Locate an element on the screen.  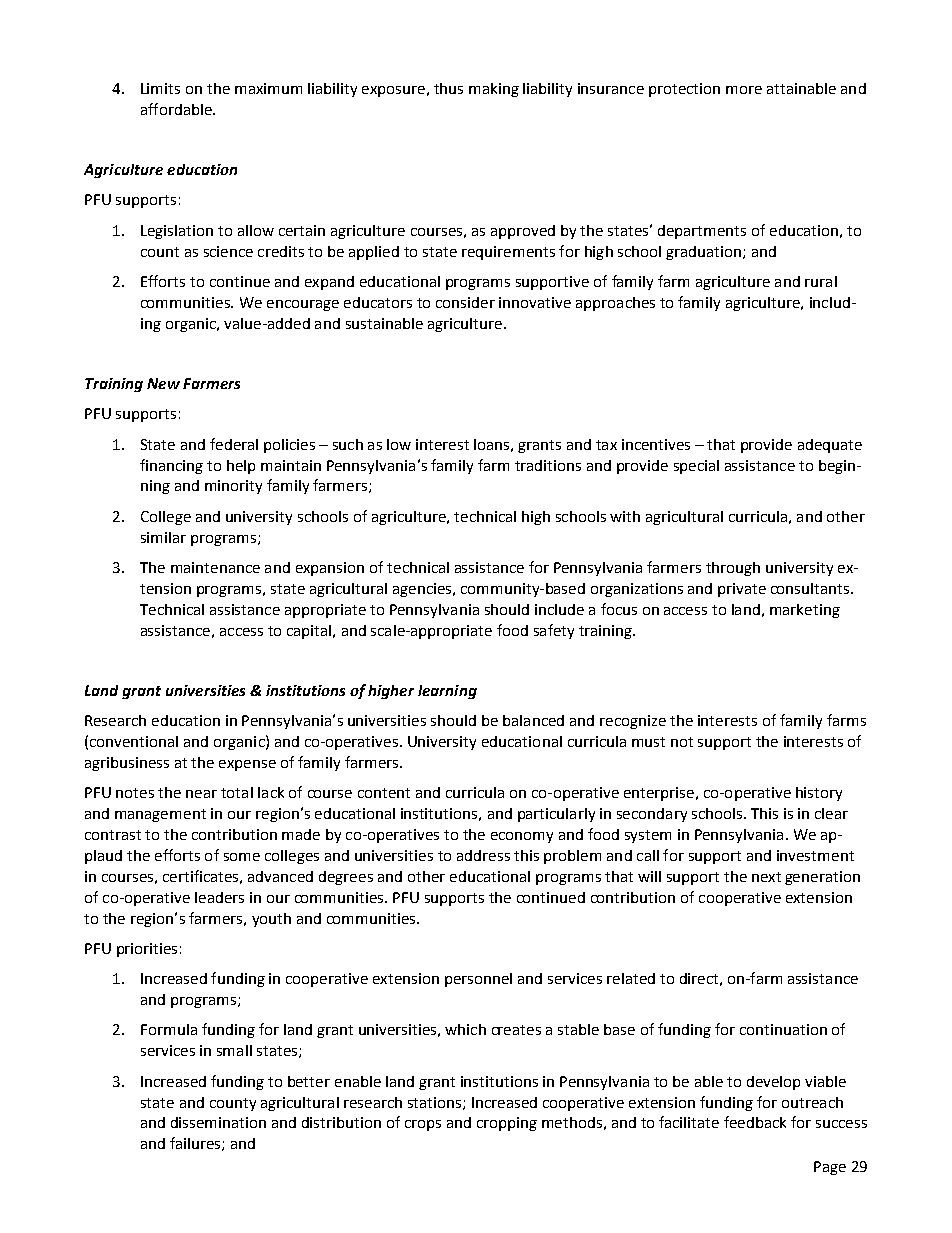
special is located at coordinates (696, 467).
